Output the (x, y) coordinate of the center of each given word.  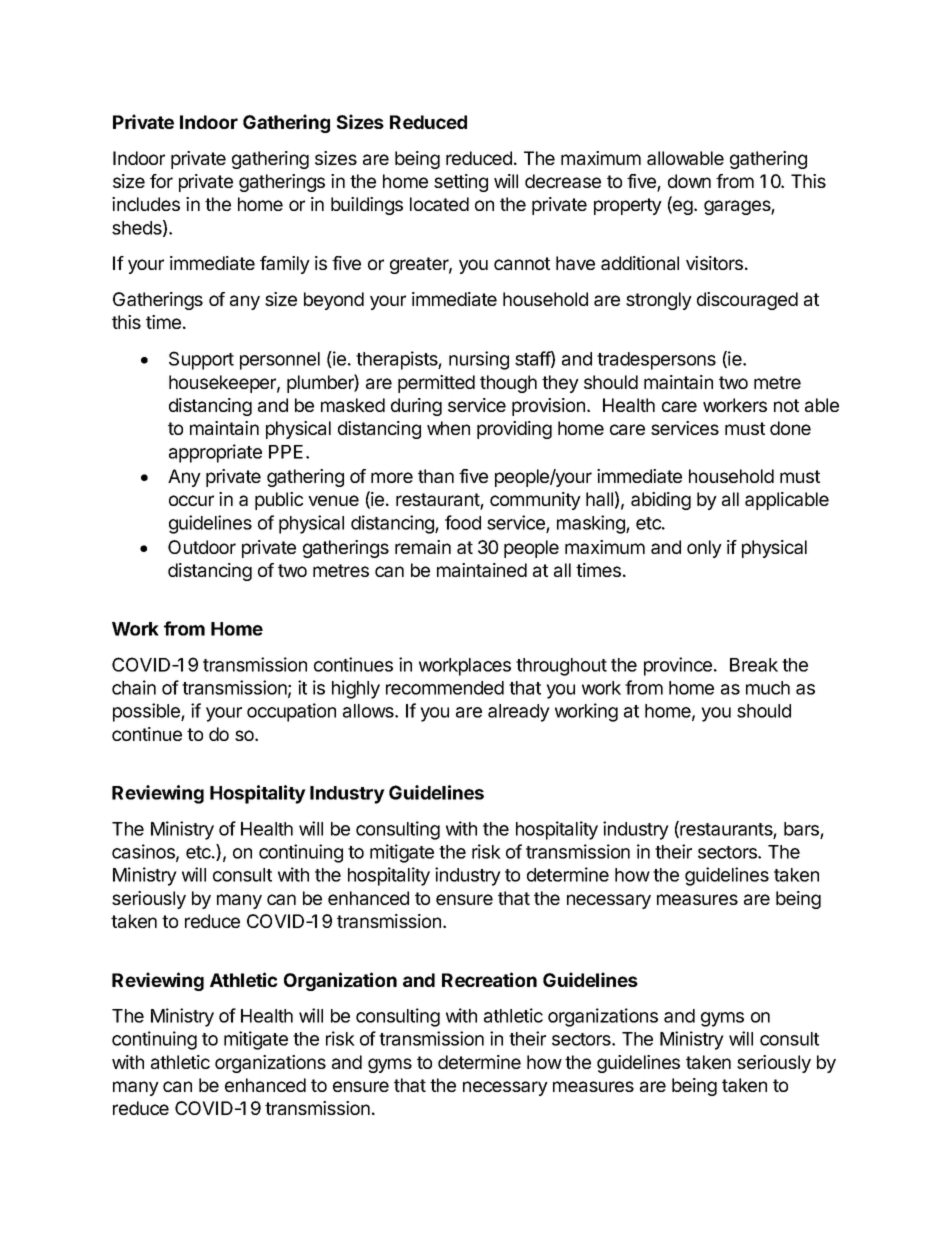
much (768, 688)
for (161, 181)
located (439, 204)
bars (801, 829)
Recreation (489, 979)
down (689, 181)
